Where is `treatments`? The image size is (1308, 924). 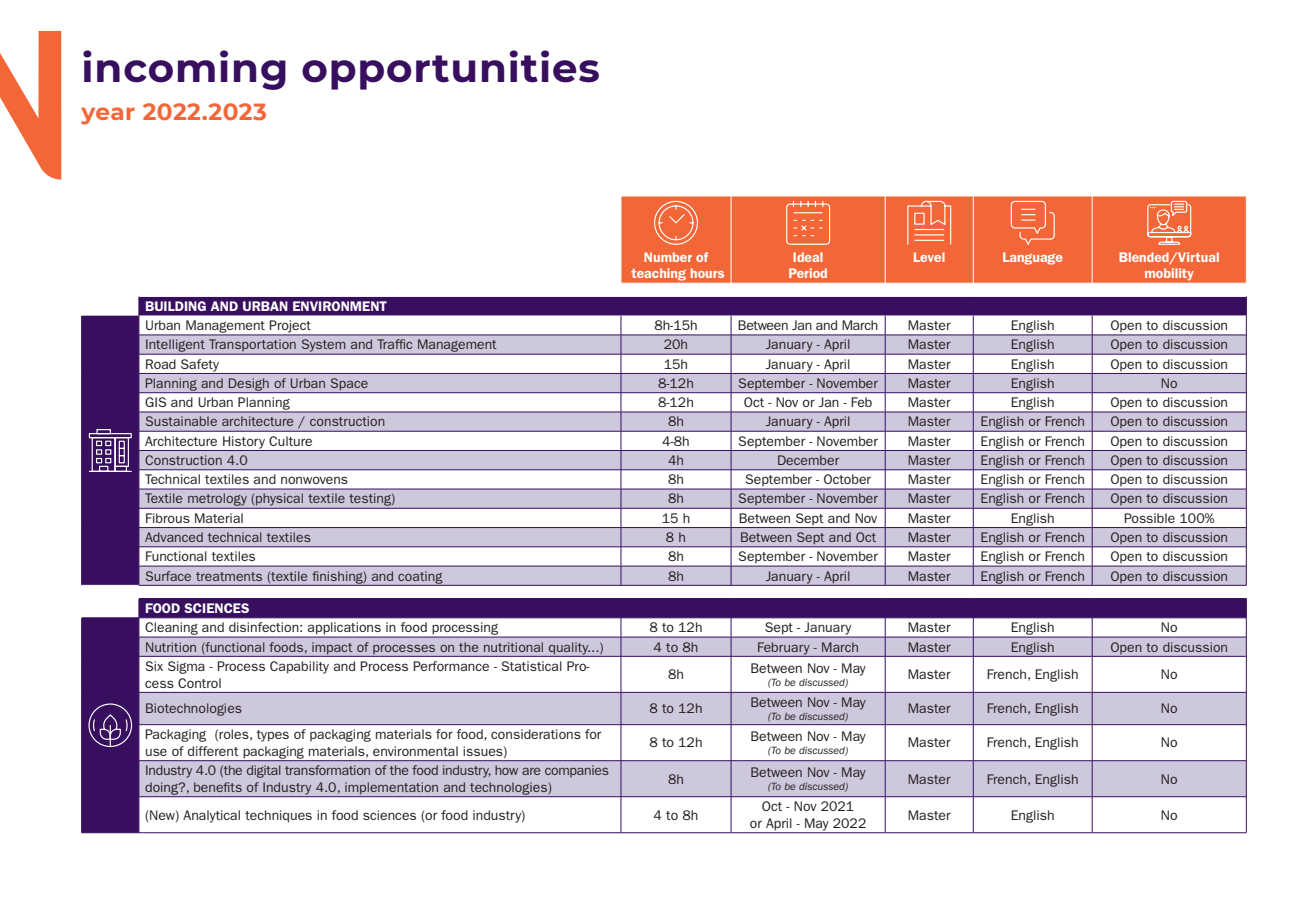
treatments is located at coordinates (229, 576).
